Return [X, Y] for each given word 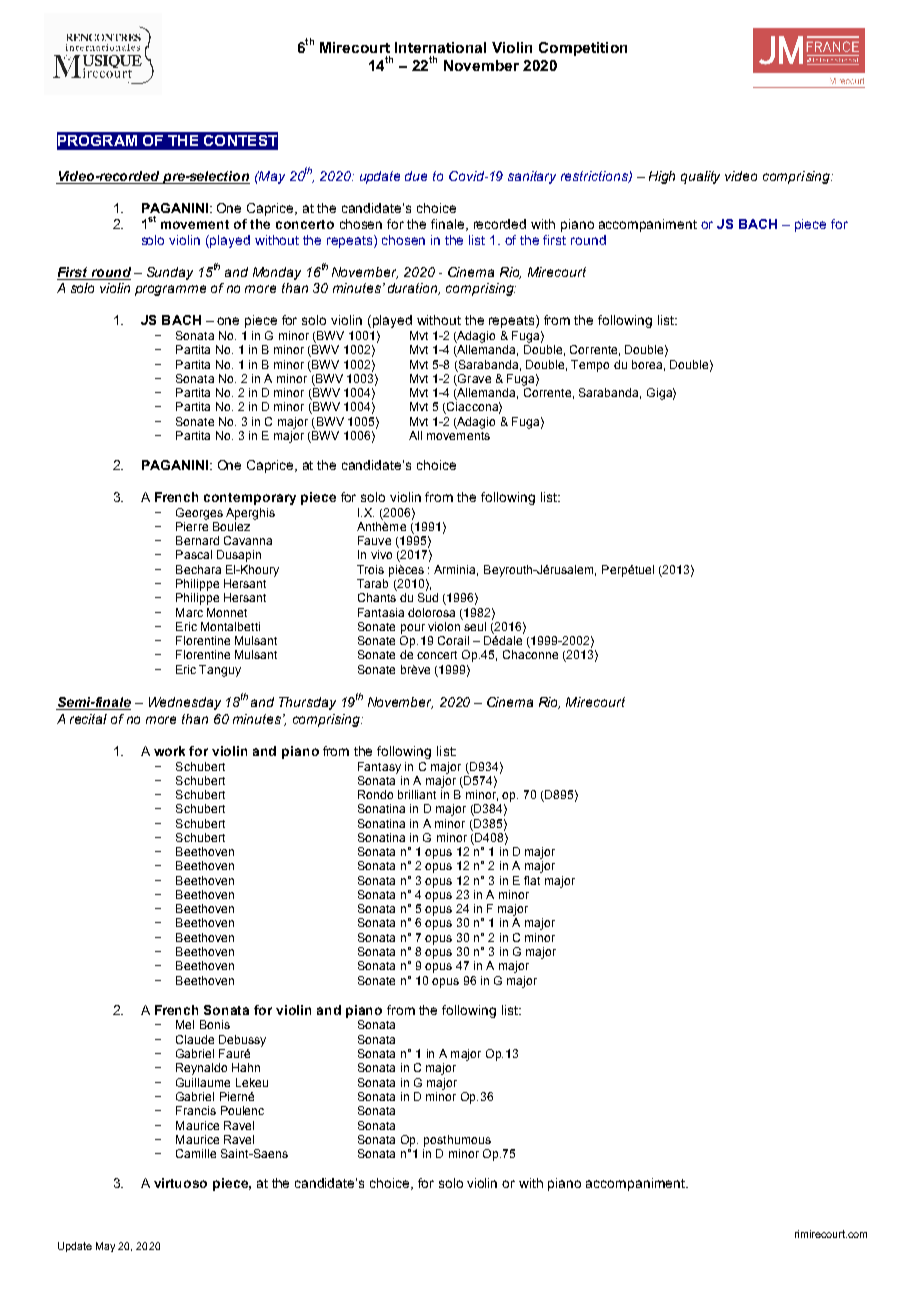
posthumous [457, 1141]
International [440, 47]
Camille [196, 1153]
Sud [428, 597]
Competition [583, 49]
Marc [189, 612]
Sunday [170, 273]
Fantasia [381, 612]
